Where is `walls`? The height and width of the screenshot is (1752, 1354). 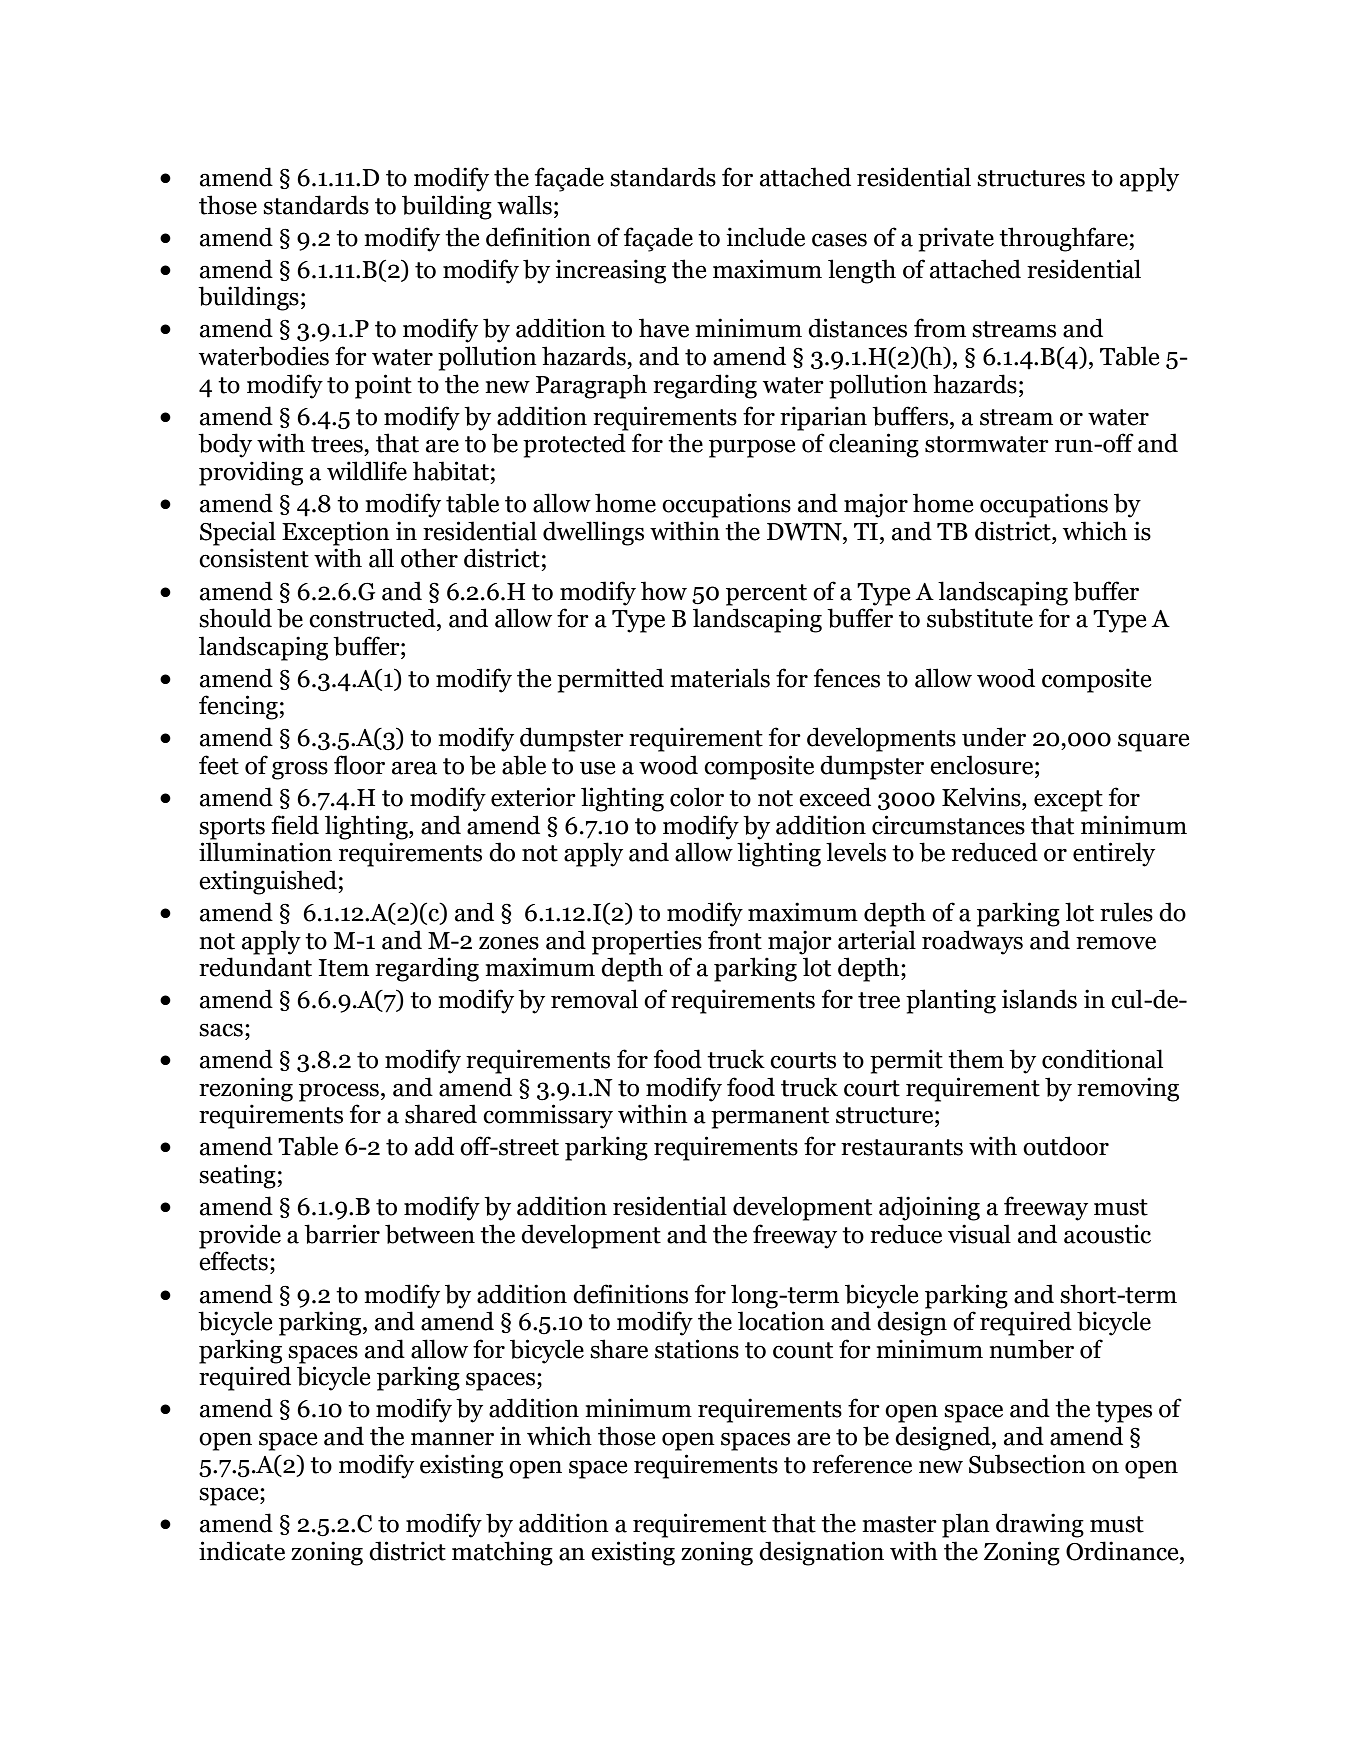
walls is located at coordinates (524, 205).
